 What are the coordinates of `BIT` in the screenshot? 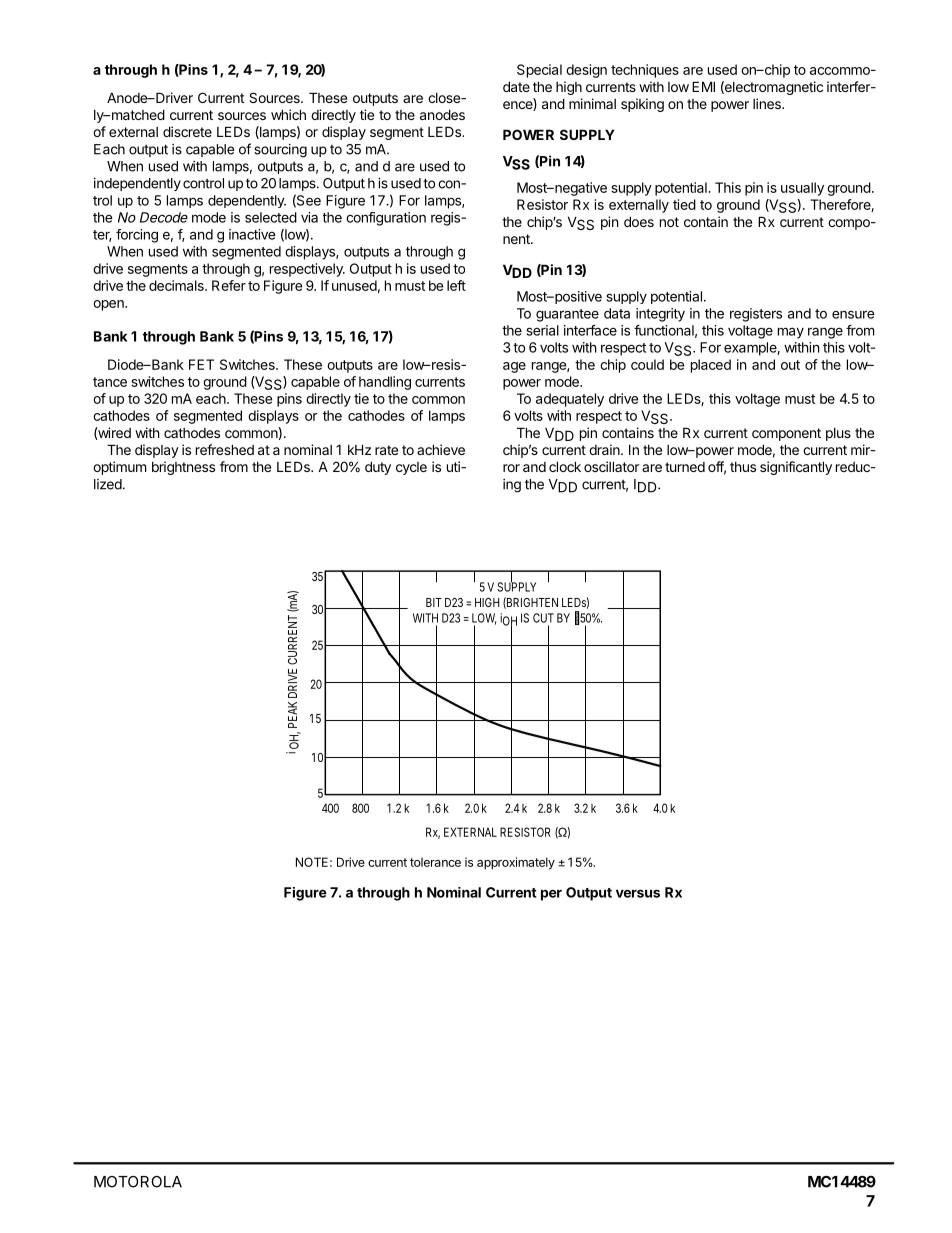 It's located at (434, 602).
